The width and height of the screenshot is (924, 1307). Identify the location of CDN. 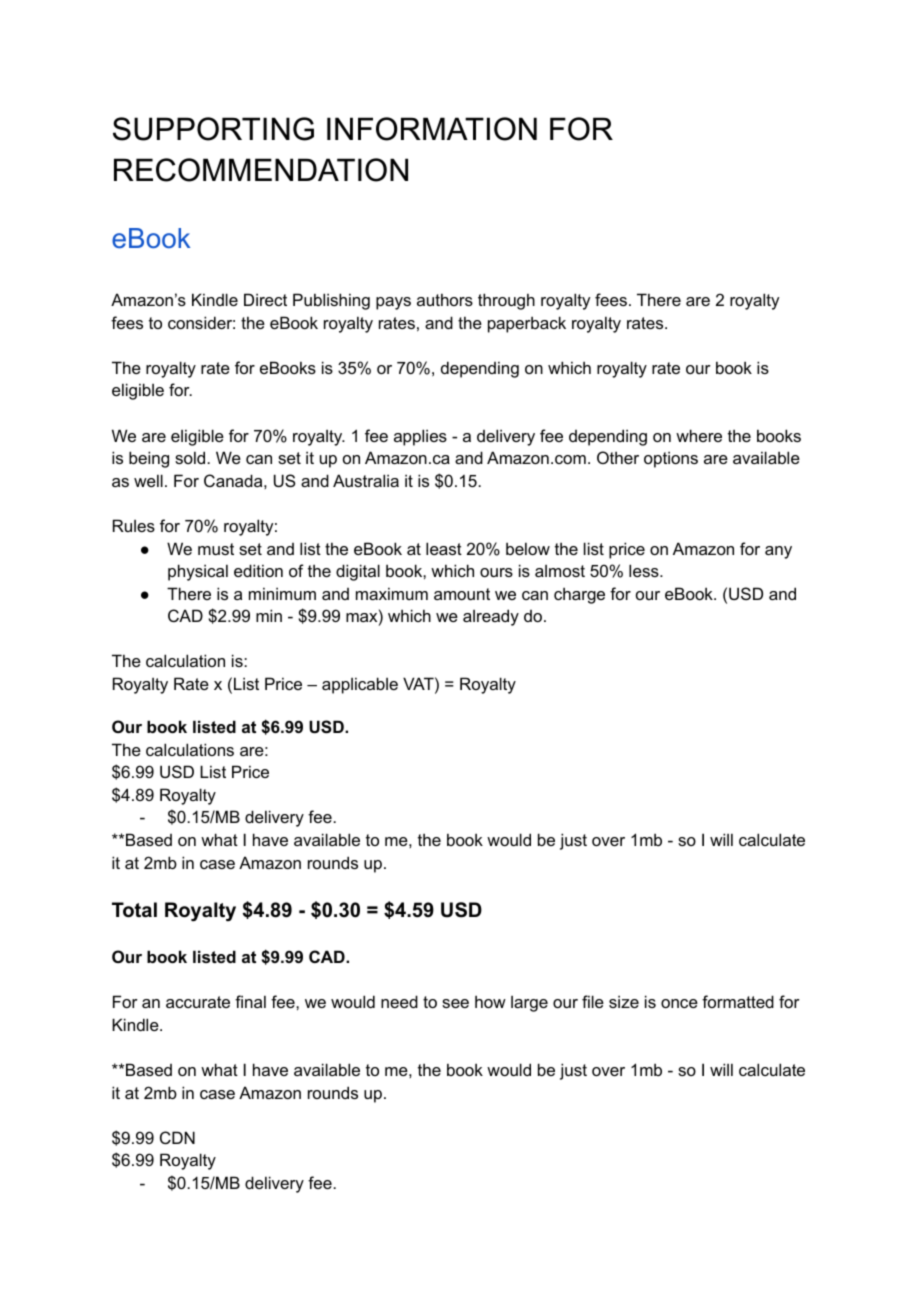
(177, 1137).
